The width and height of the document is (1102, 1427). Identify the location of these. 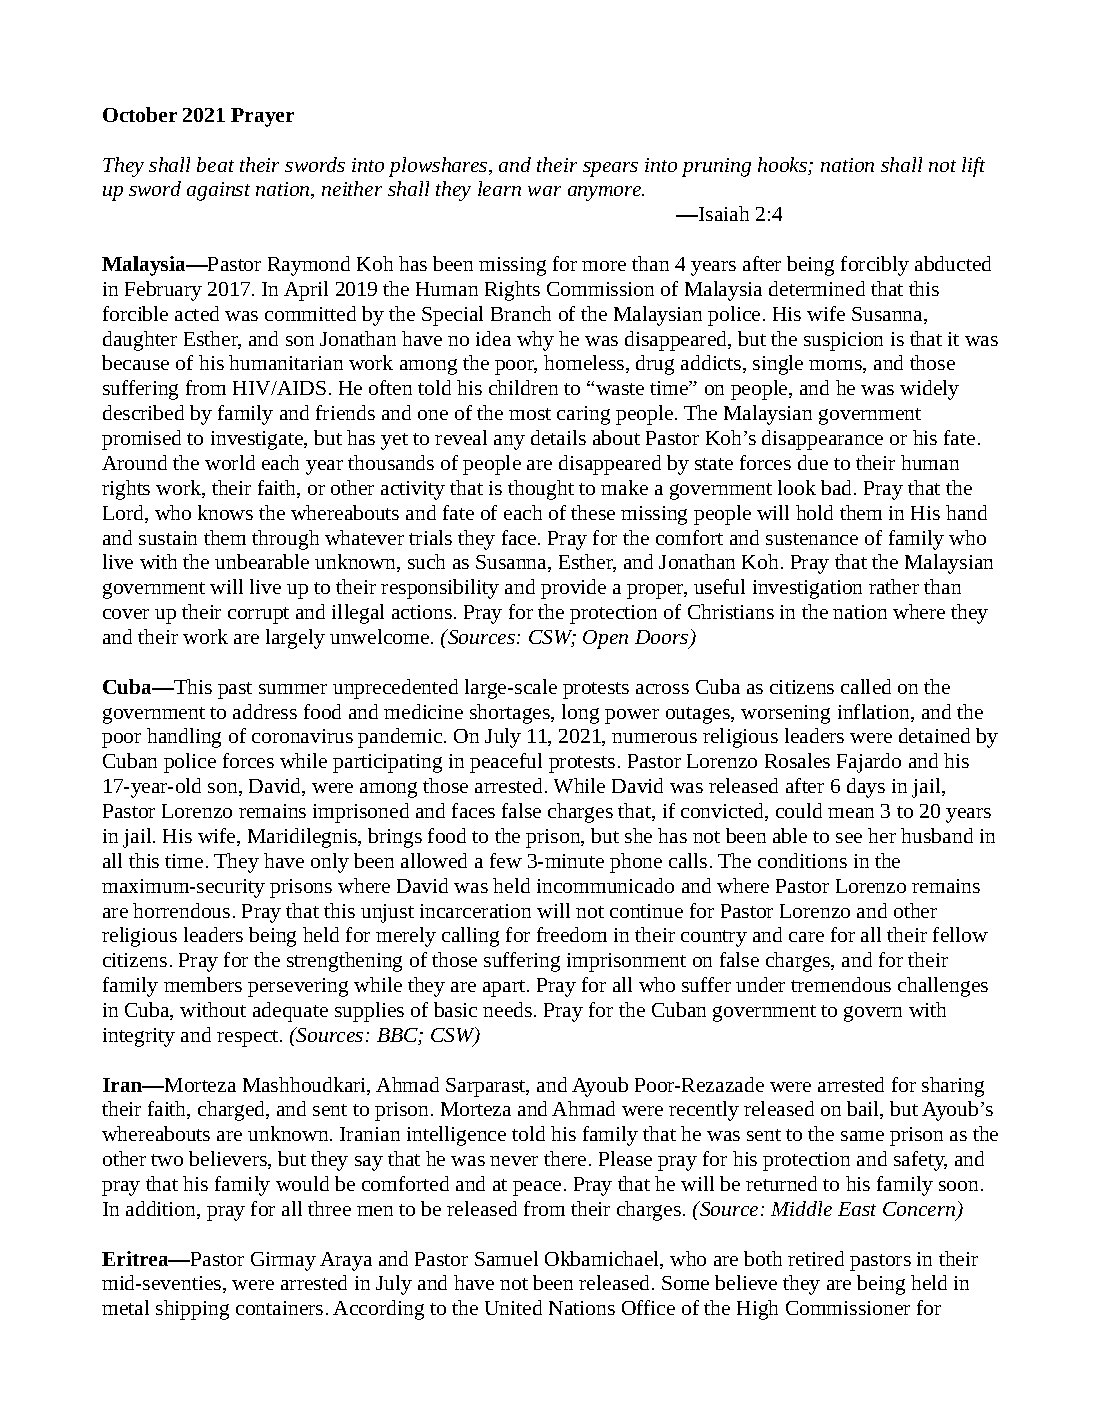
(593, 512).
